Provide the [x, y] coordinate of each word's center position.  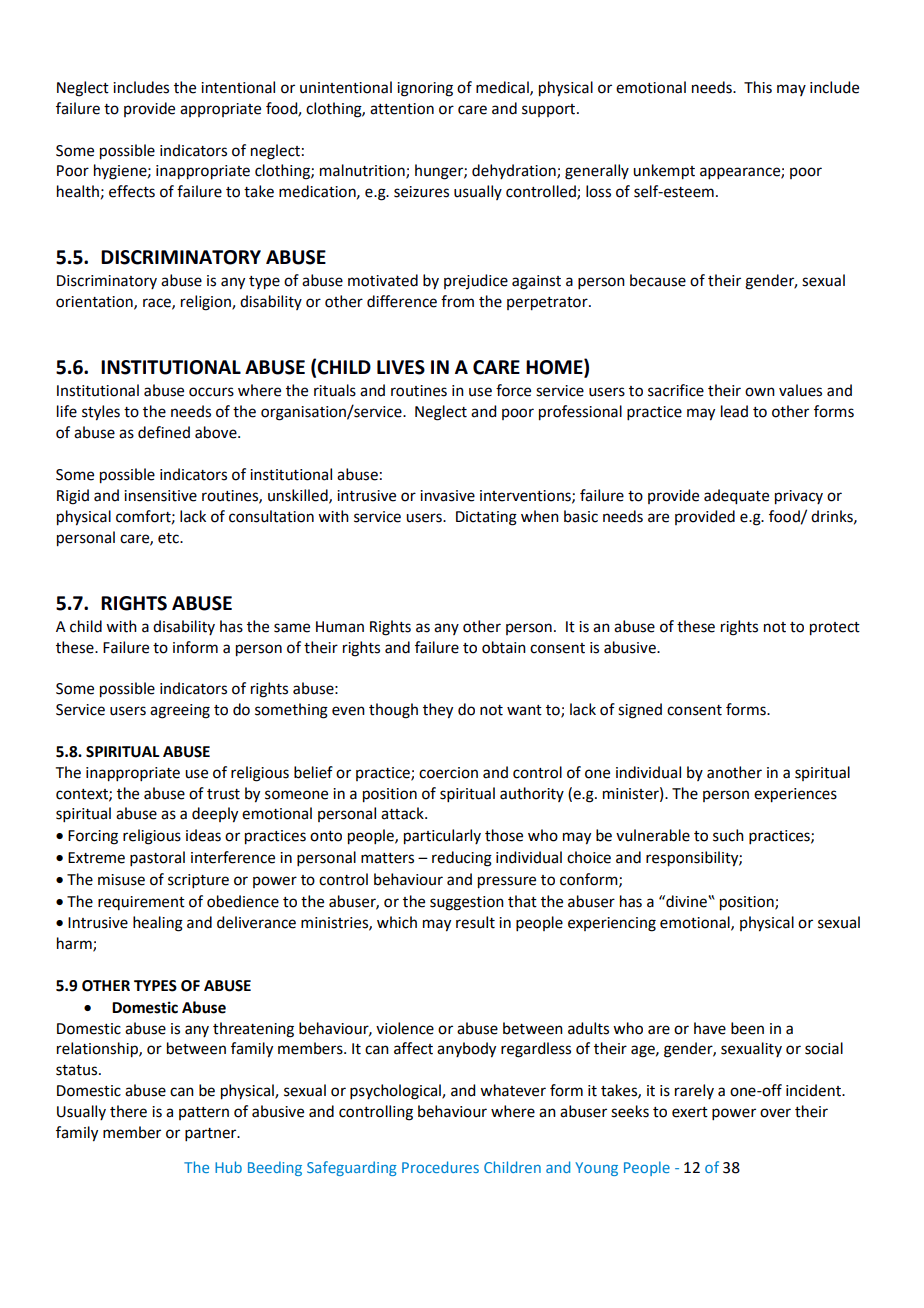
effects [132, 191]
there [128, 1111]
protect [835, 629]
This [758, 87]
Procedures [440, 1167]
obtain [504, 647]
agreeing [180, 711]
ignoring [425, 89]
